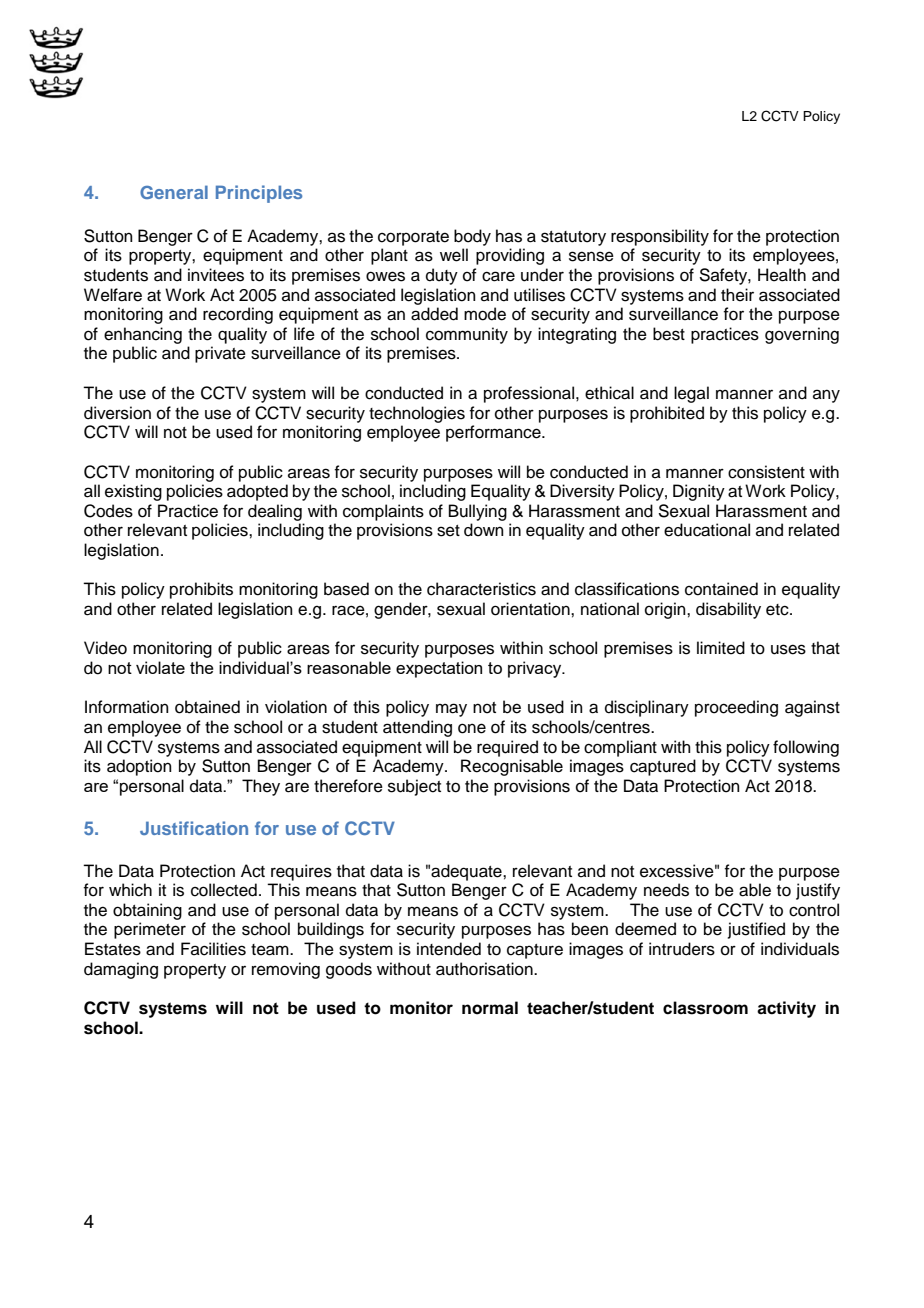 This page has width=924, height=1308. What do you see at coordinates (472, 237) in the page?
I see `body` at bounding box center [472, 237].
